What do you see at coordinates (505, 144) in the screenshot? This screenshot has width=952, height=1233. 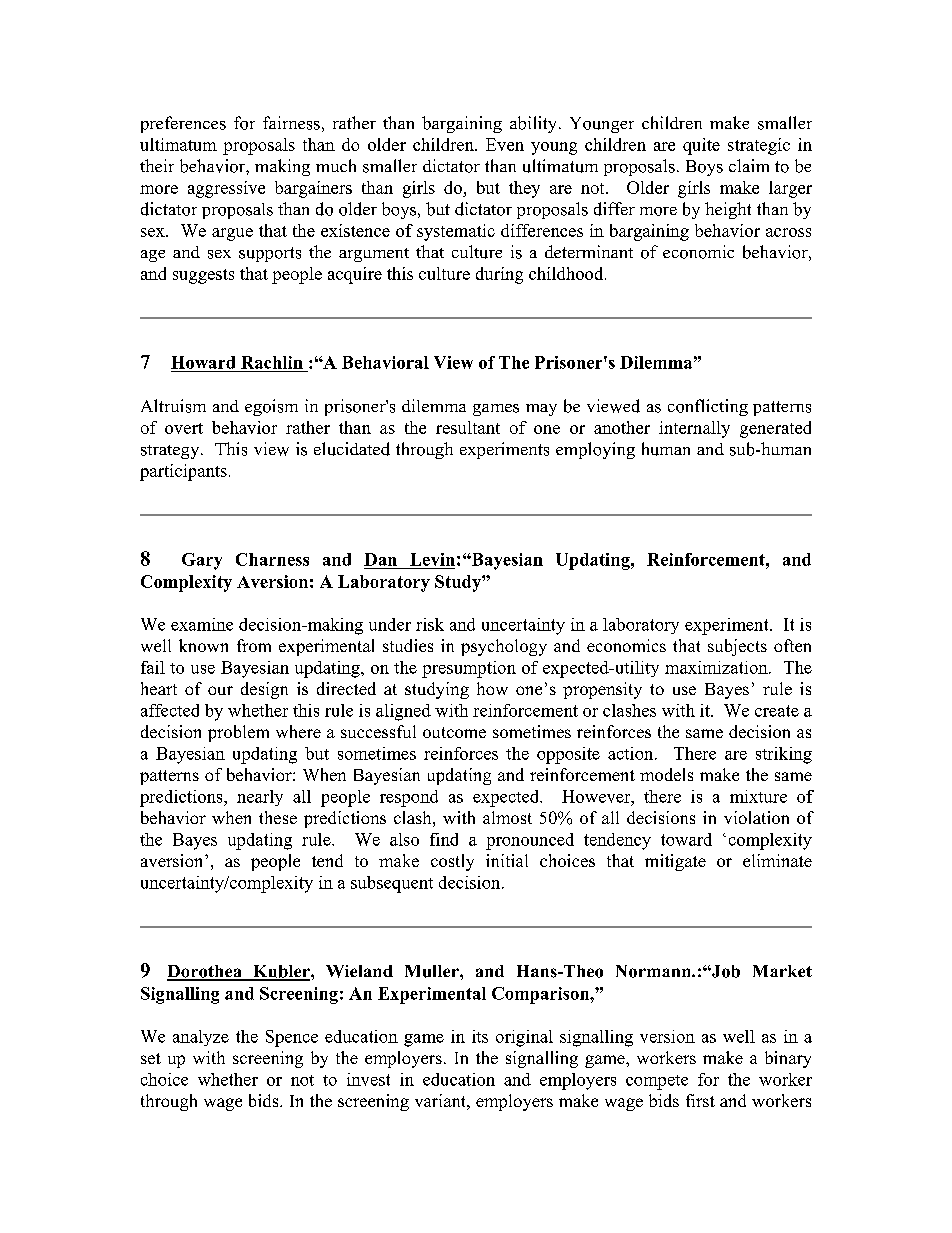 I see `Even` at bounding box center [505, 144].
